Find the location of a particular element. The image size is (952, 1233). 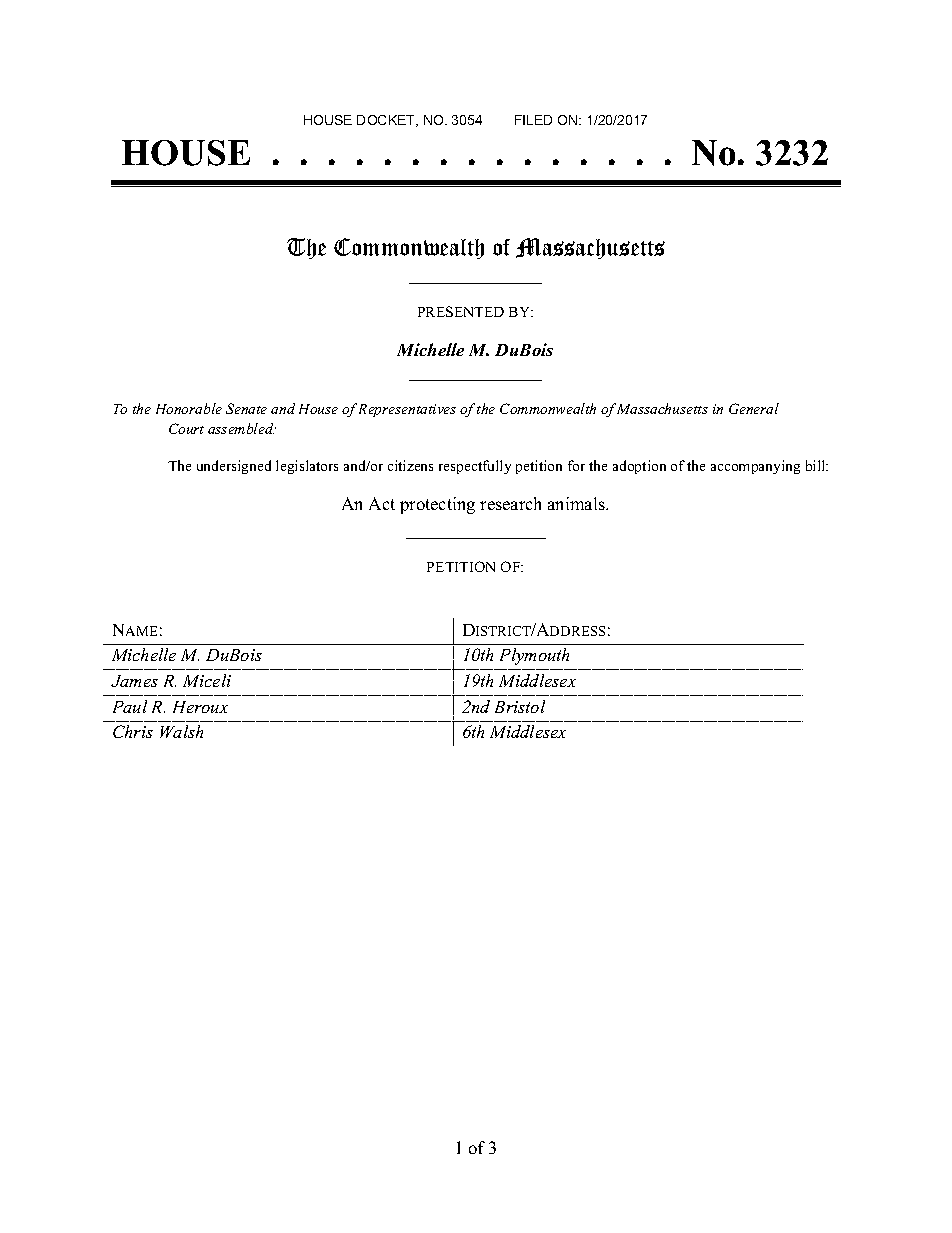

Bristol is located at coordinates (520, 706).
